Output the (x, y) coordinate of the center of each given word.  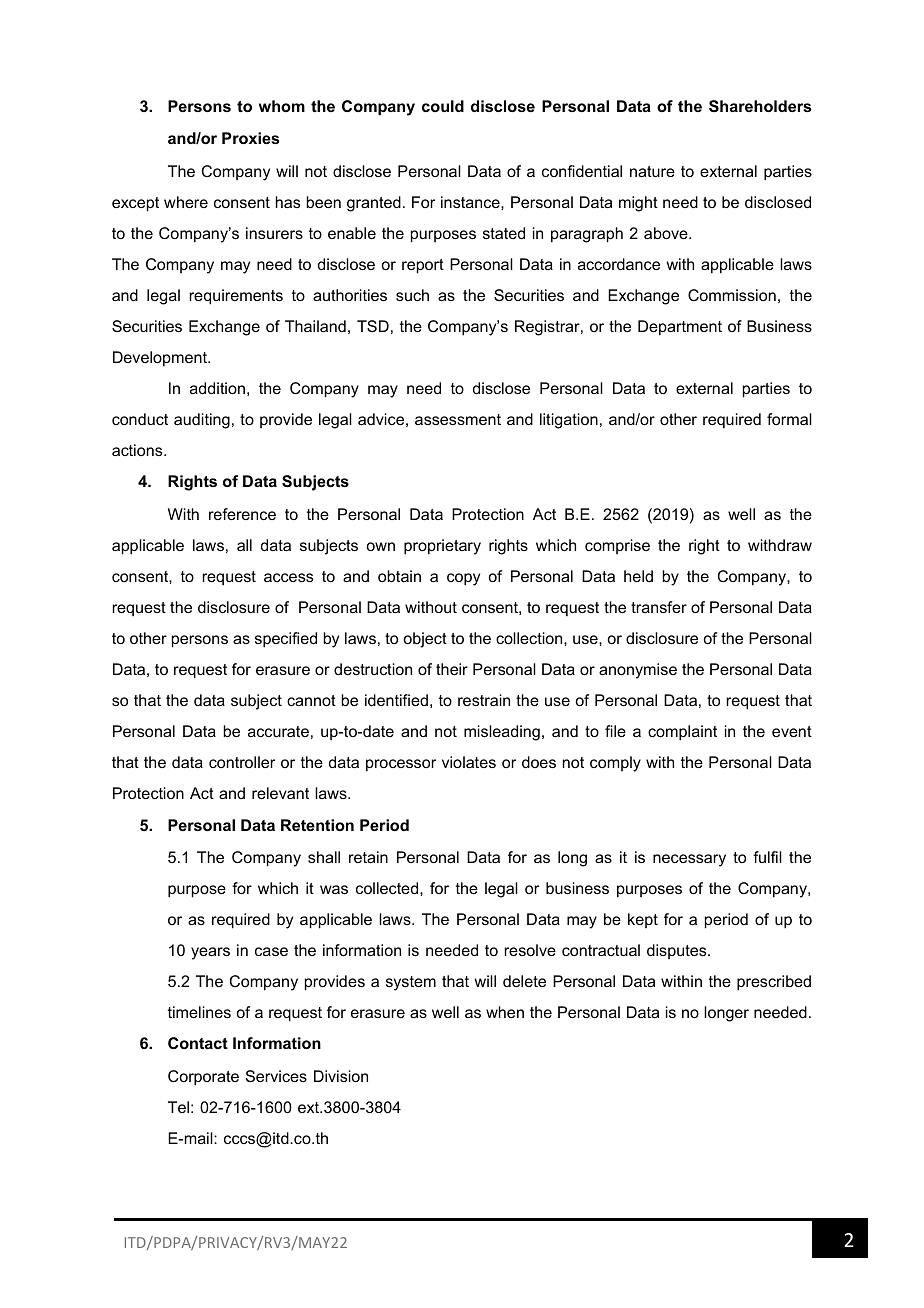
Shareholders (760, 106)
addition (217, 388)
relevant (280, 793)
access (288, 577)
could (443, 106)
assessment (458, 419)
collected (388, 888)
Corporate (203, 1078)
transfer (659, 607)
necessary (689, 860)
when (505, 1012)
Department (680, 328)
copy (463, 579)
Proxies (250, 138)
